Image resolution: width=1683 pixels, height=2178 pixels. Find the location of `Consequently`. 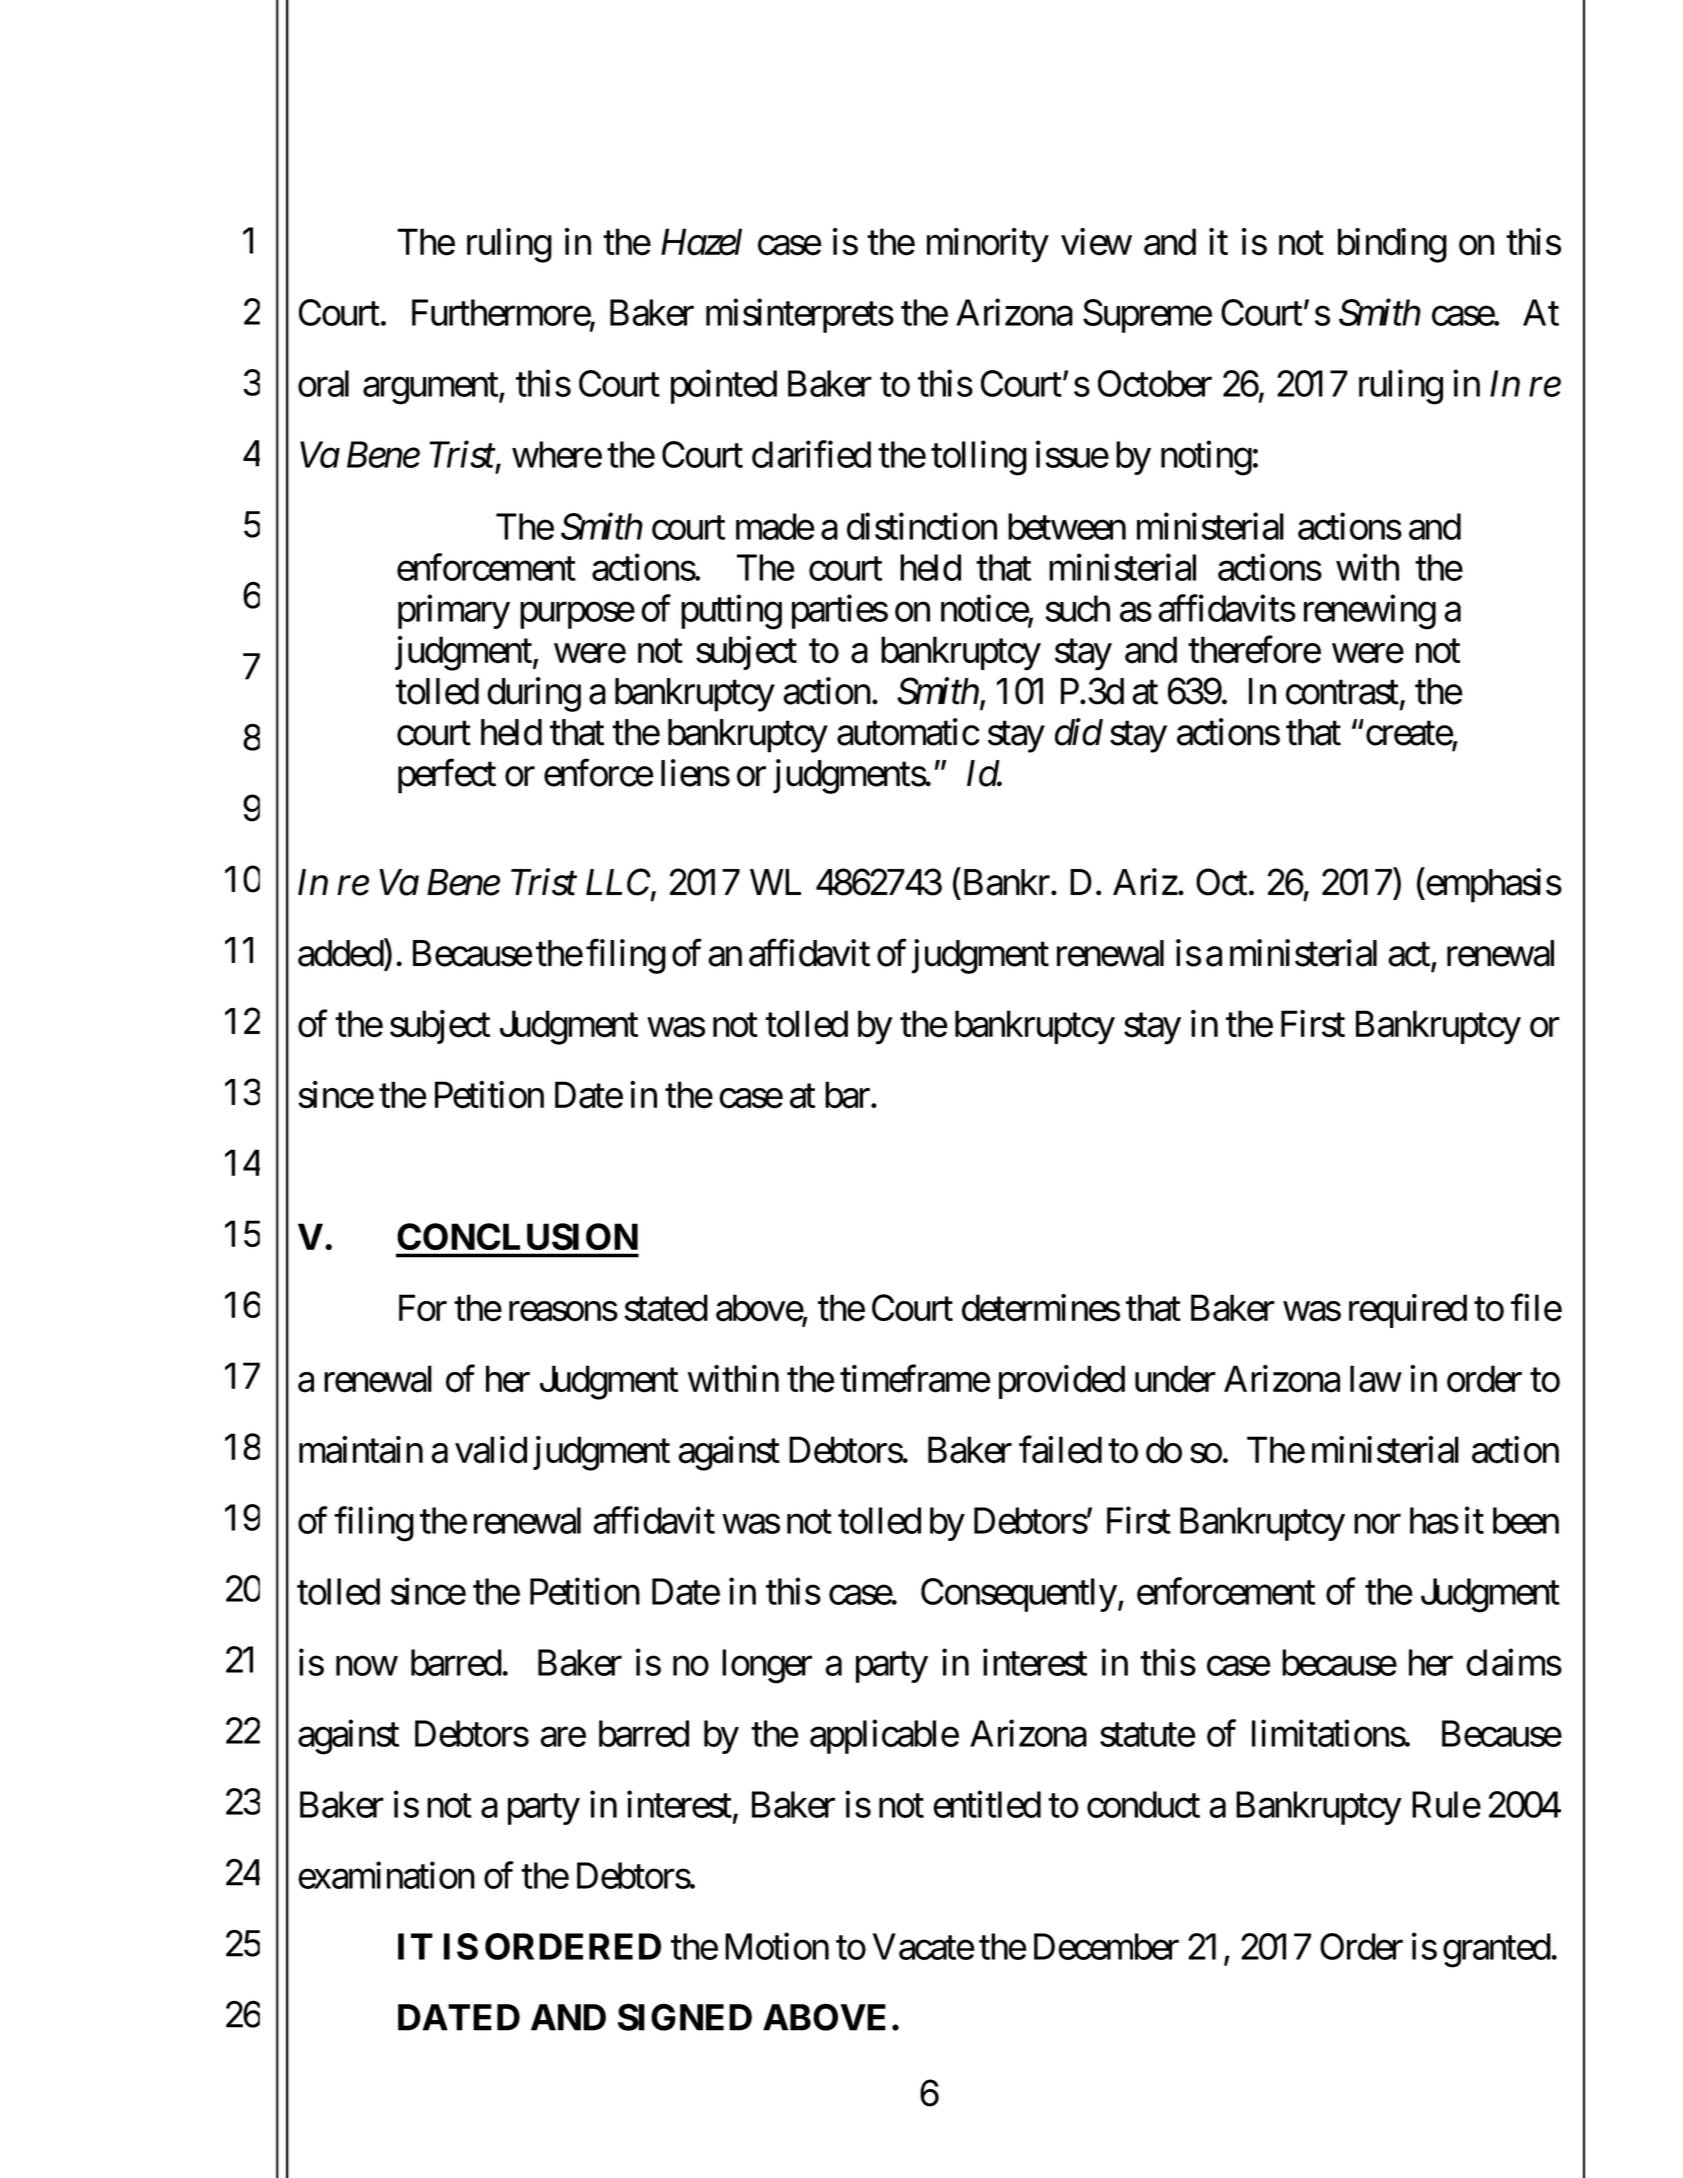

Consequently is located at coordinates (1019, 1595).
